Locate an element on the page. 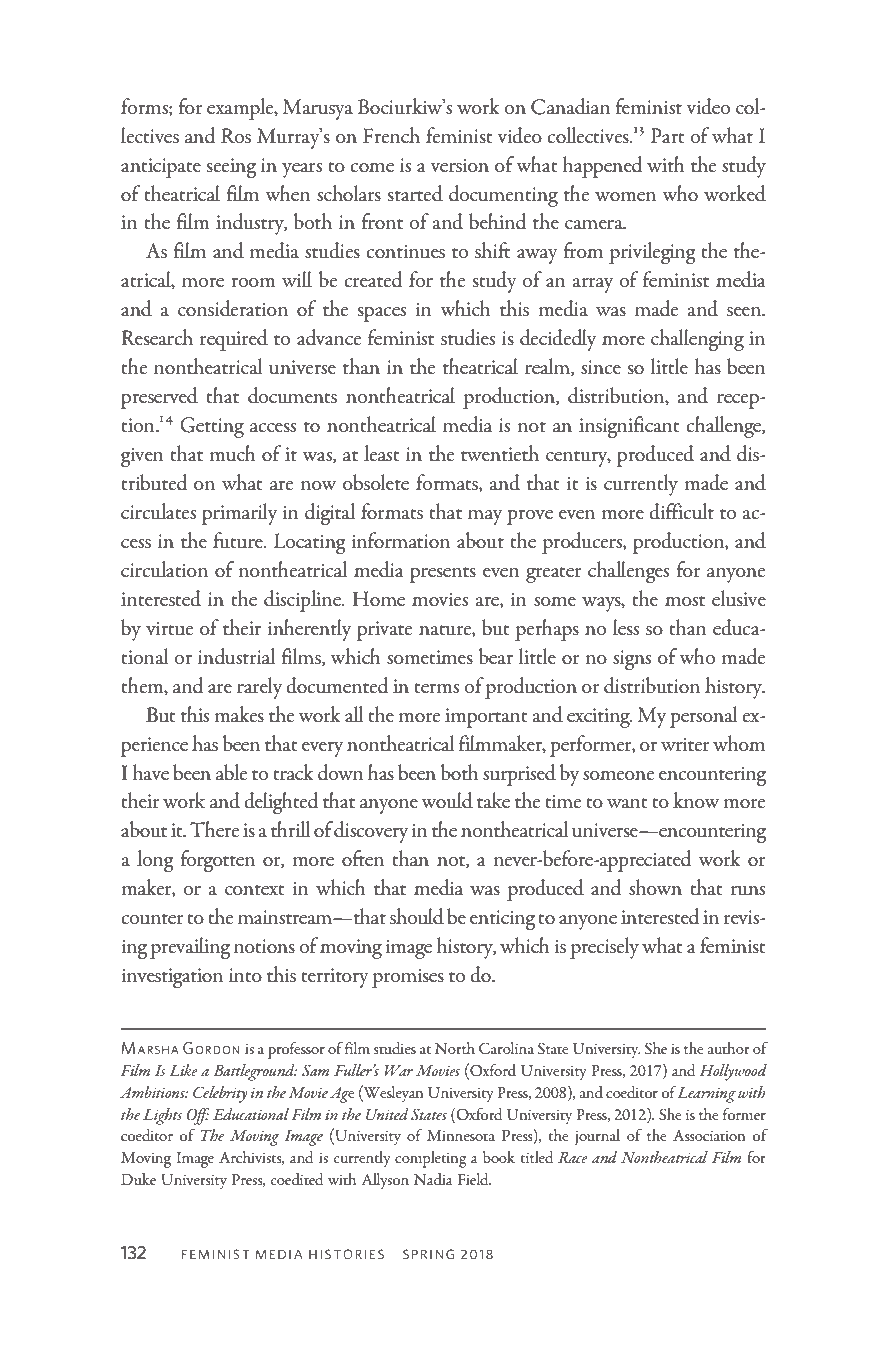 Image resolution: width=896 pixels, height=1345 pixels. into is located at coordinates (245, 975).
